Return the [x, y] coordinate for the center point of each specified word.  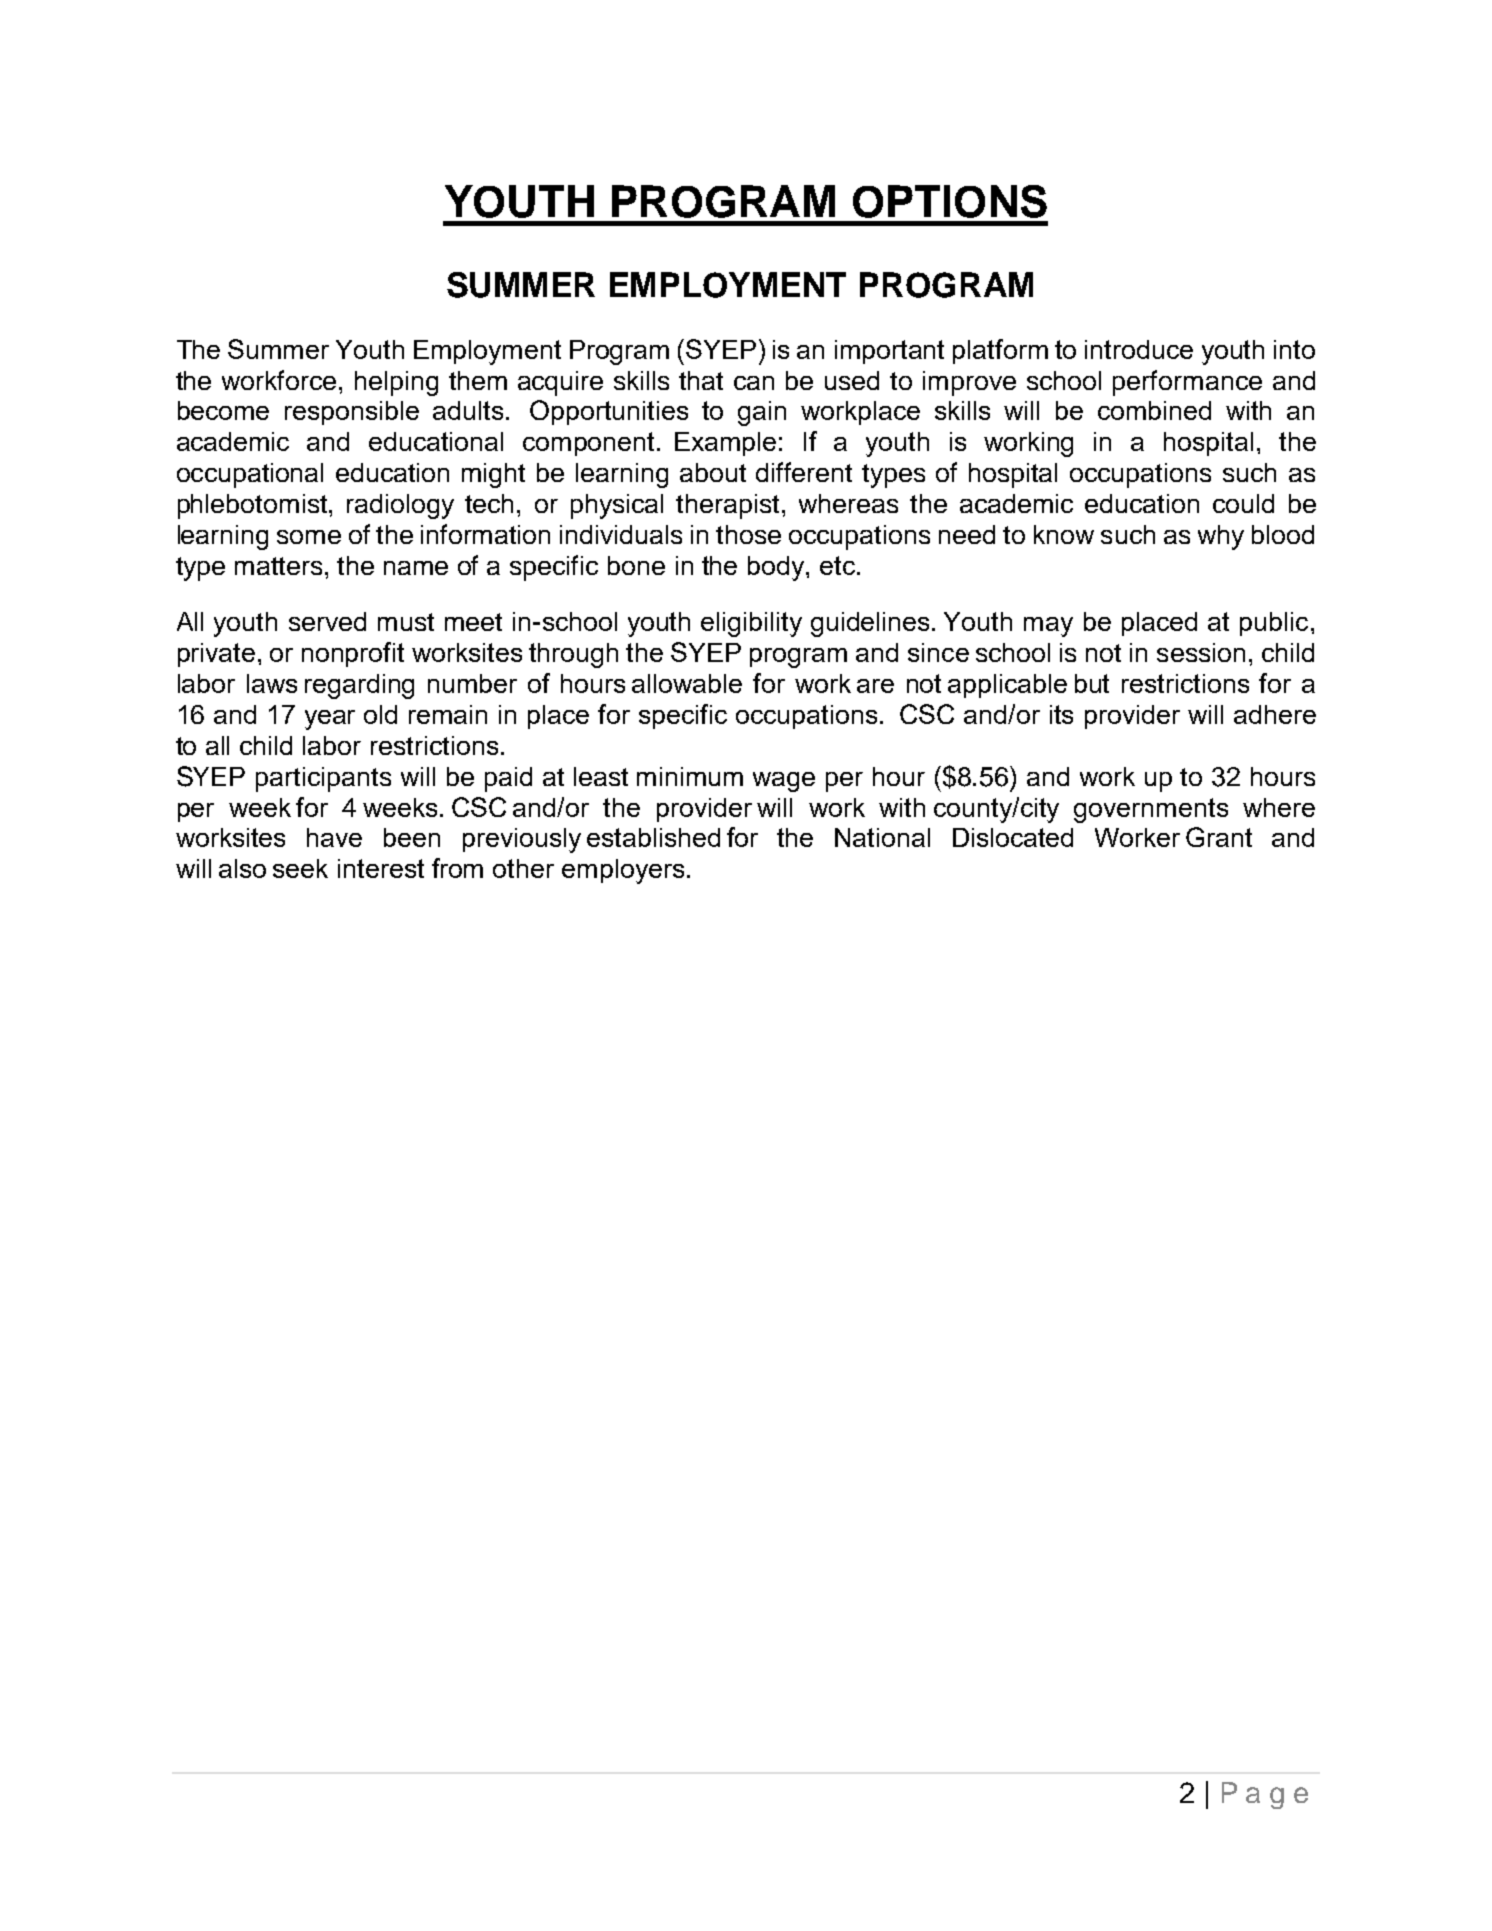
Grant [1219, 837]
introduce [1139, 349]
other [523, 868]
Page [1265, 1795]
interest [381, 868]
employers [623, 871]
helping [396, 383]
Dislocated [1013, 837]
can [754, 383]
